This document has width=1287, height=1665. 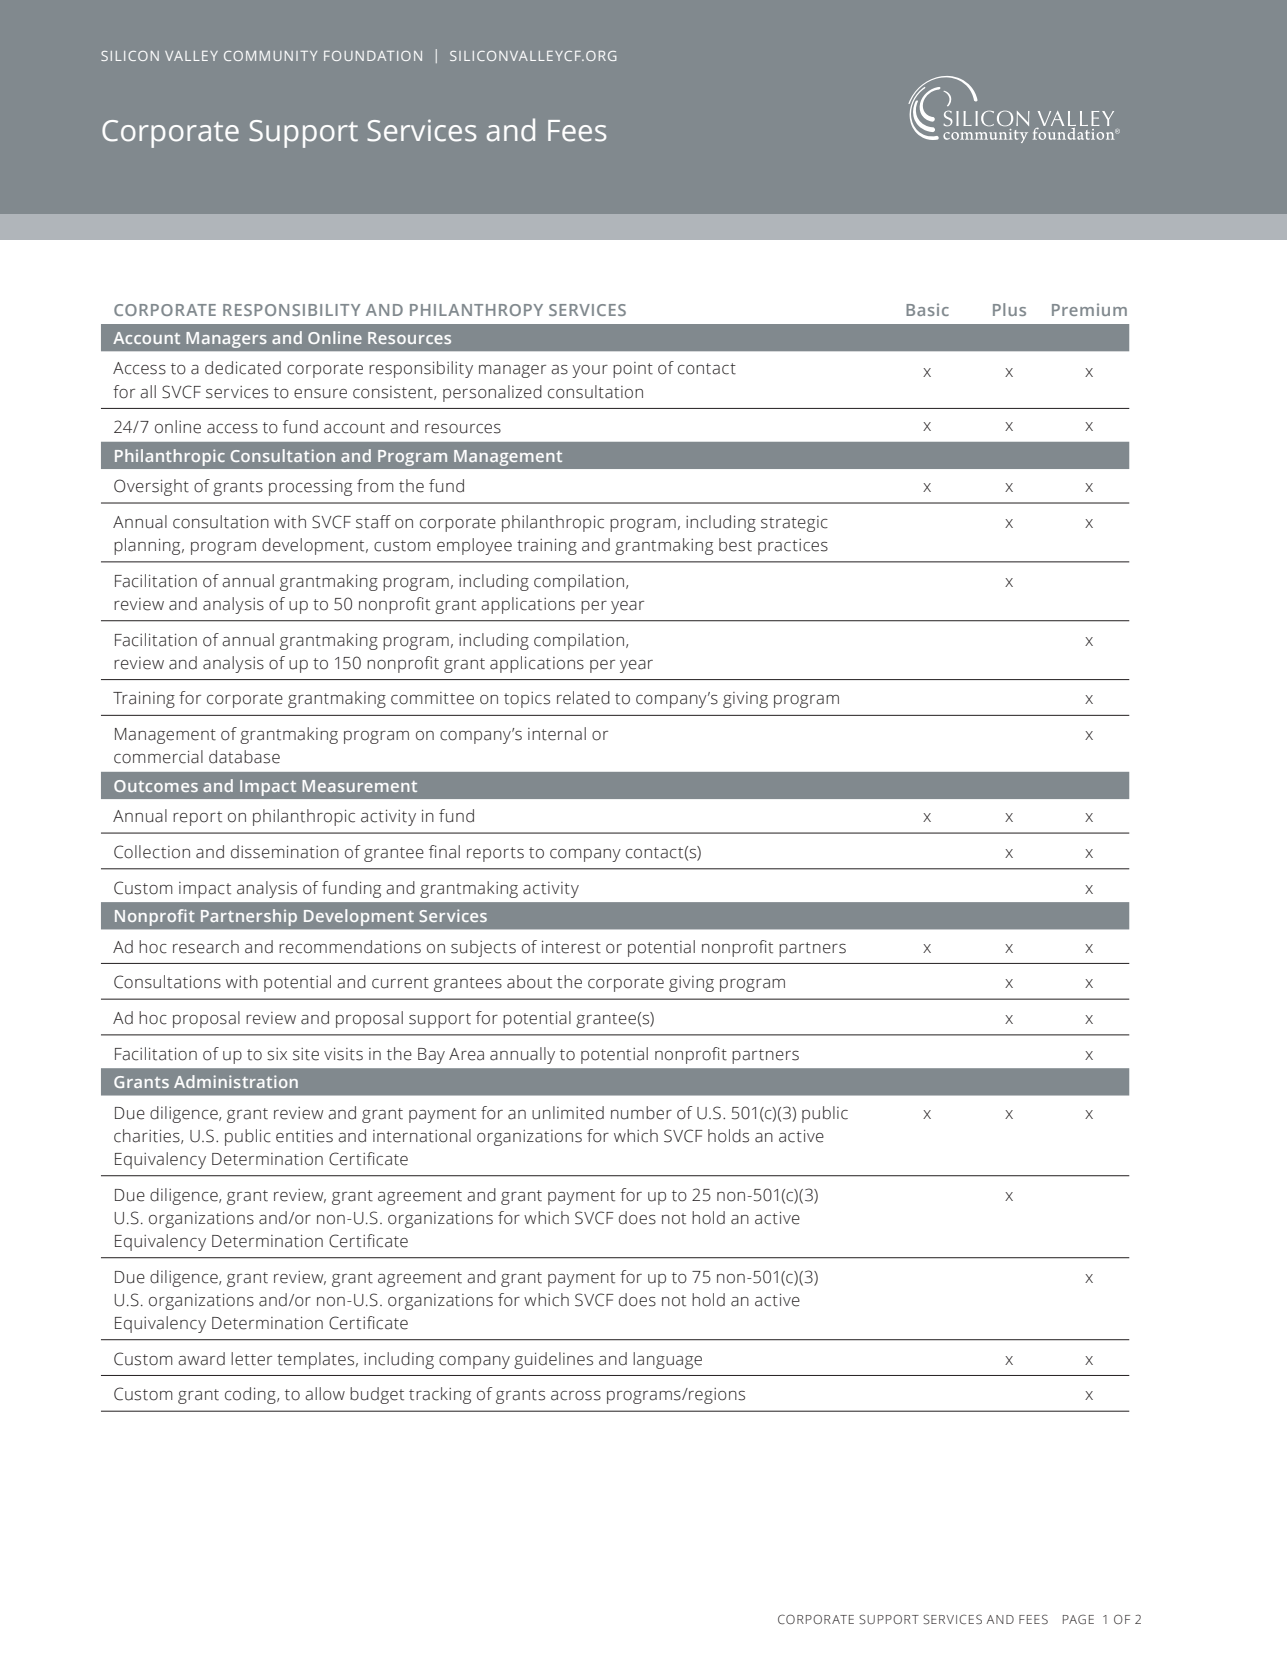 What do you see at coordinates (1009, 309) in the document?
I see `Plus` at bounding box center [1009, 309].
